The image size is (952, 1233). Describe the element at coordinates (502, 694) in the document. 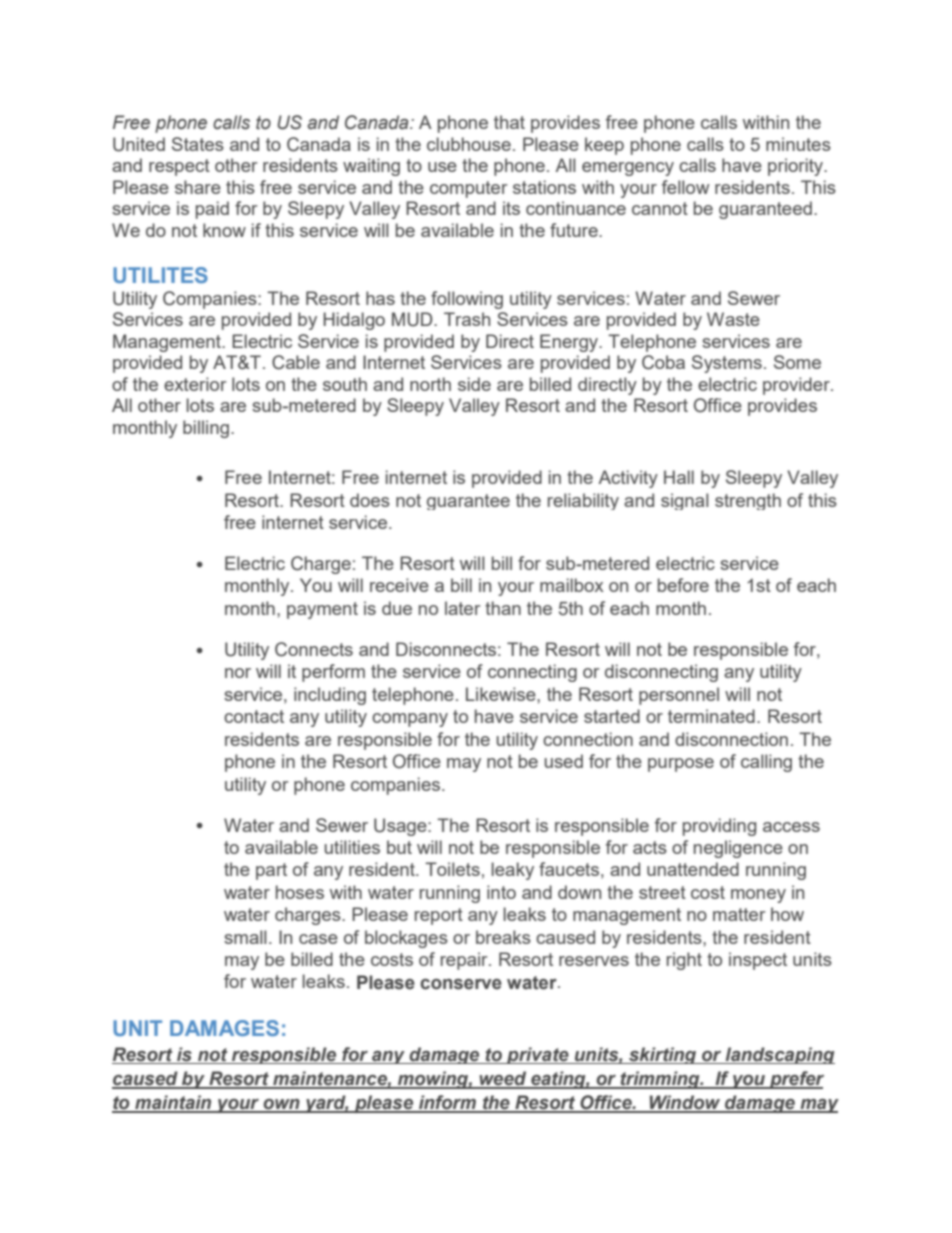

I see `Likewise` at that location.
